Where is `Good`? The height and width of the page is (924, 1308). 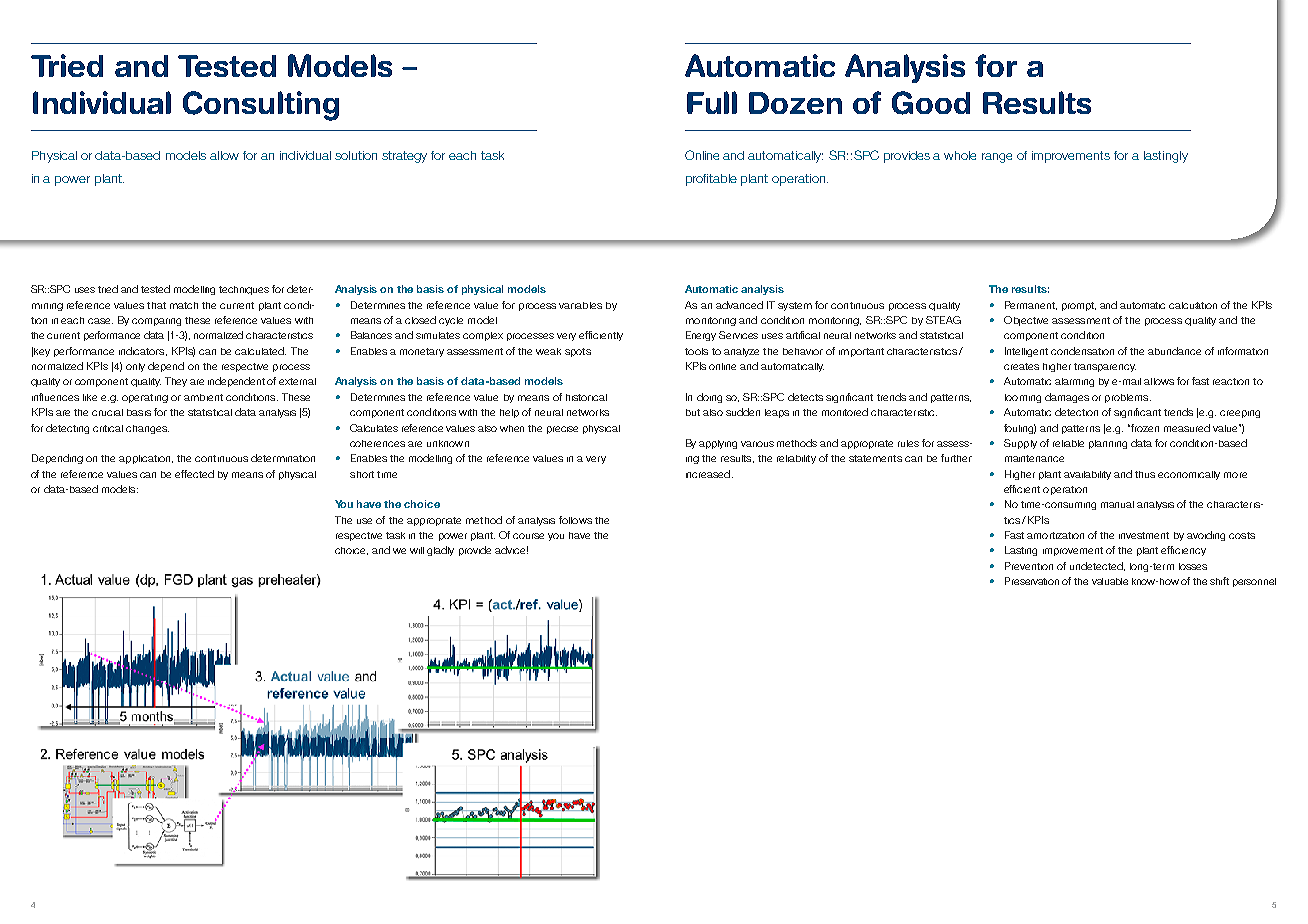
Good is located at coordinates (931, 103).
